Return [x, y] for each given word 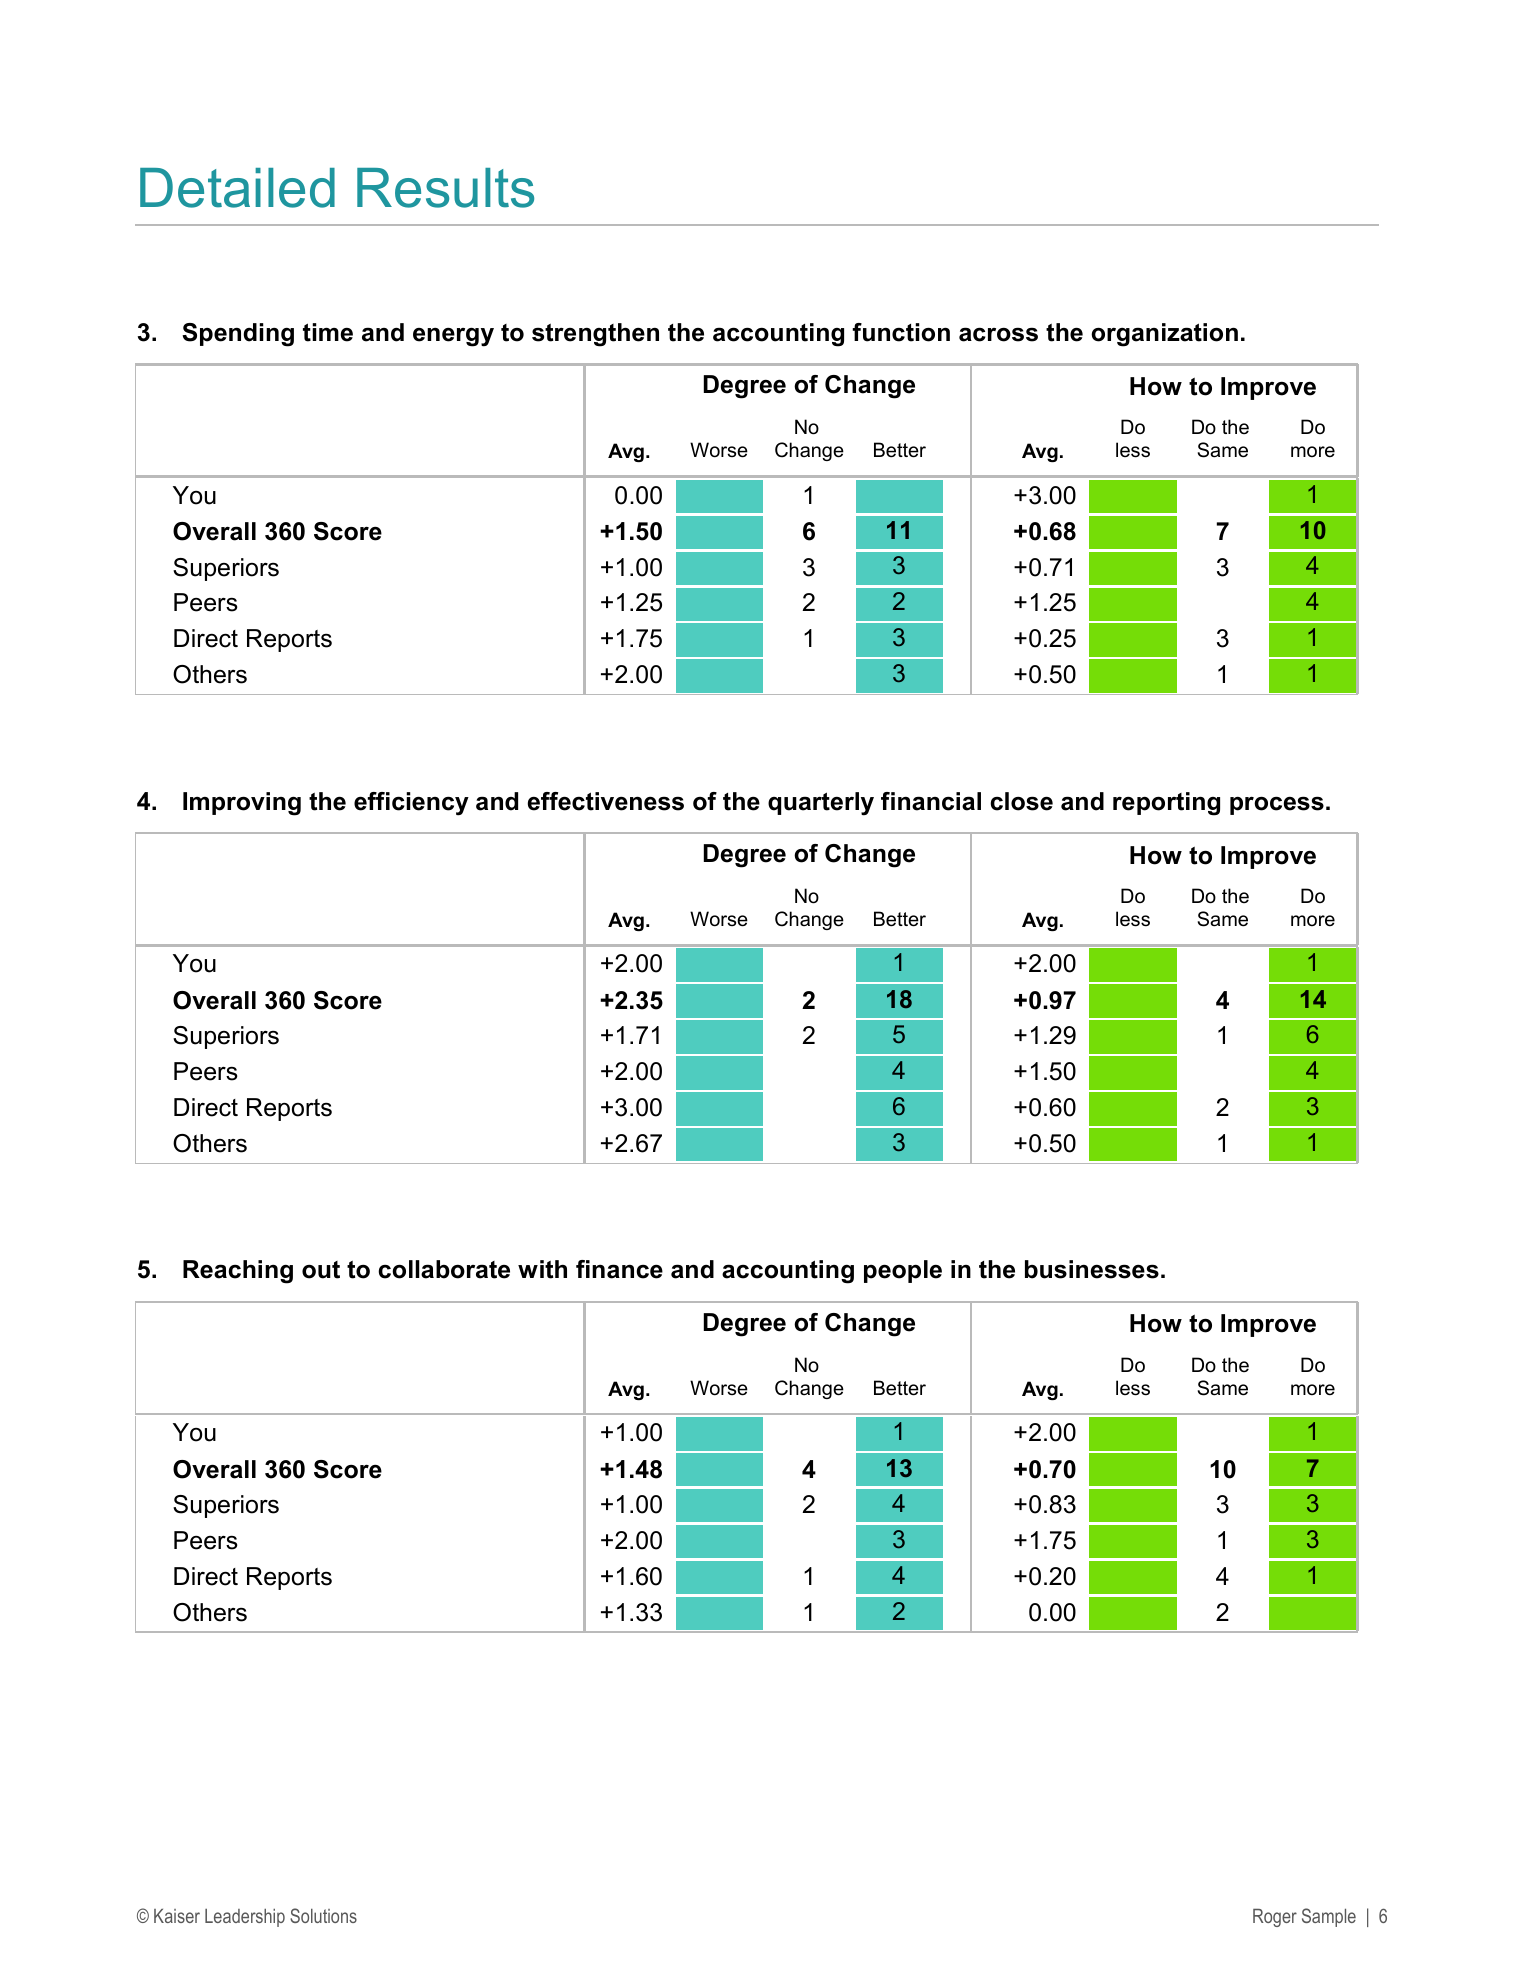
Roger [1275, 1918]
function [901, 332]
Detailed [237, 188]
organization [1164, 335]
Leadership [245, 1918]
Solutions [323, 1915]
